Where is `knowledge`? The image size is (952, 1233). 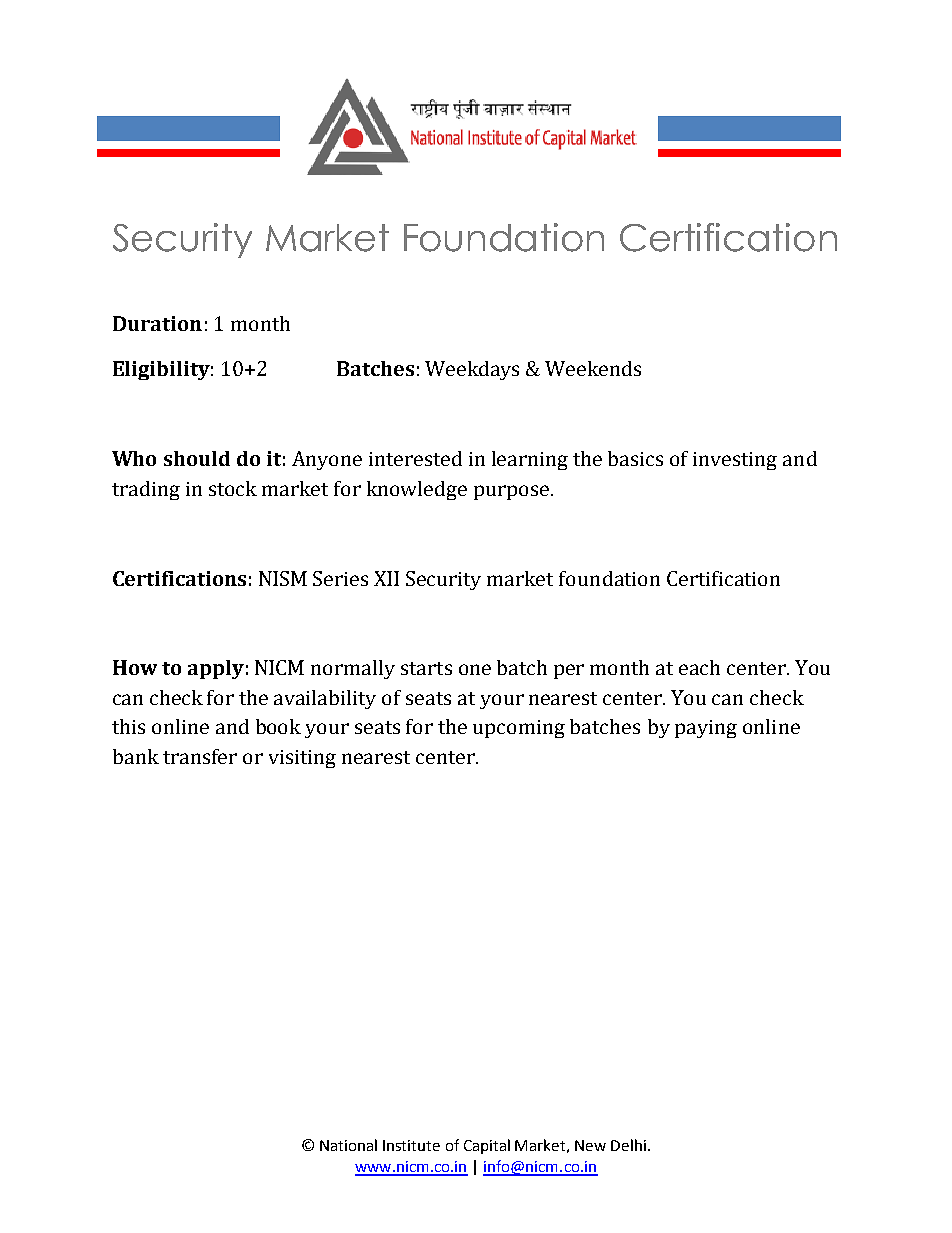 knowledge is located at coordinates (417, 490).
